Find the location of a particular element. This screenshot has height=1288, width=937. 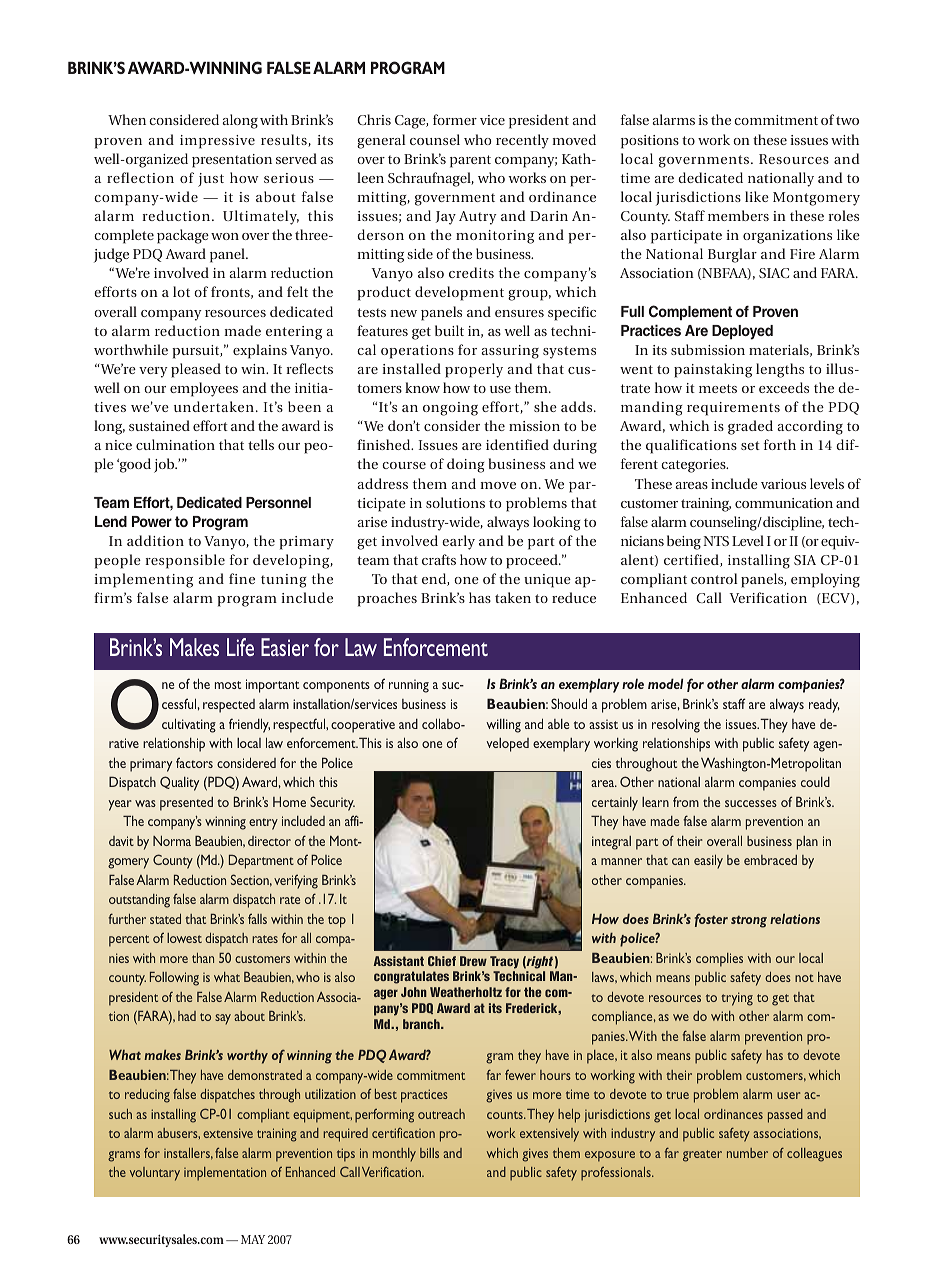

ongoing is located at coordinates (450, 409).
